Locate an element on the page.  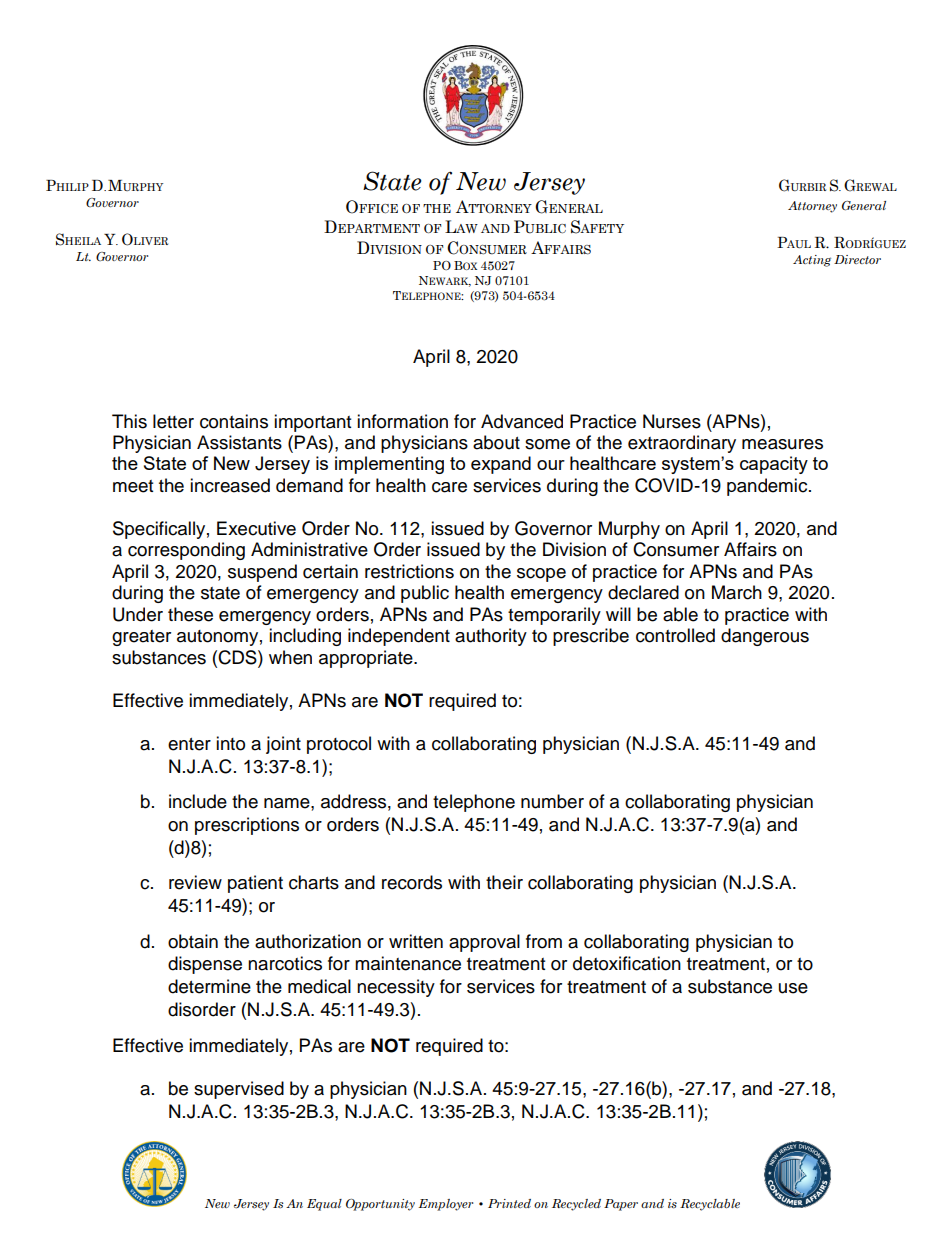
into is located at coordinates (230, 743).
